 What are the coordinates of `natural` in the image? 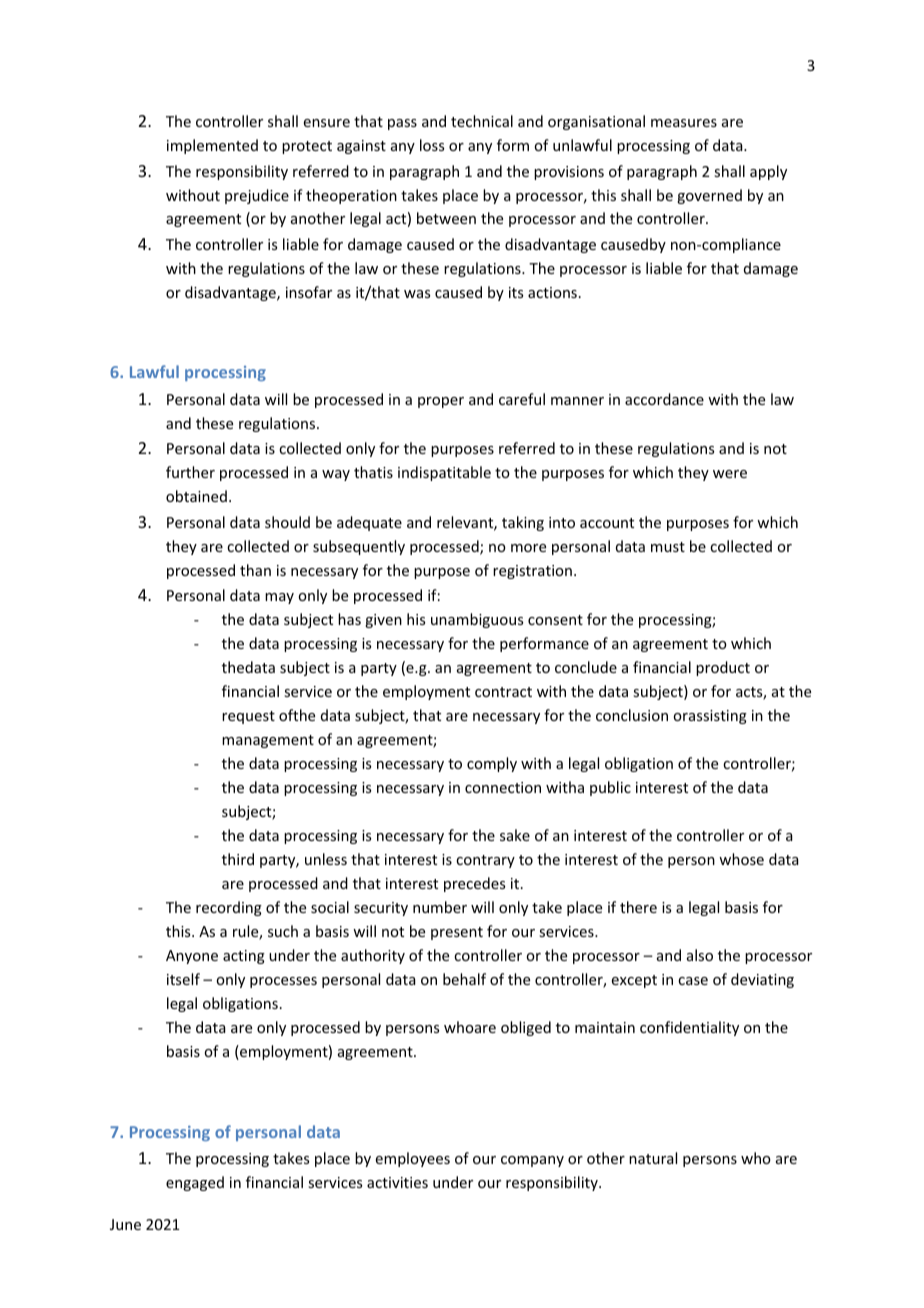 It's located at (653, 1158).
